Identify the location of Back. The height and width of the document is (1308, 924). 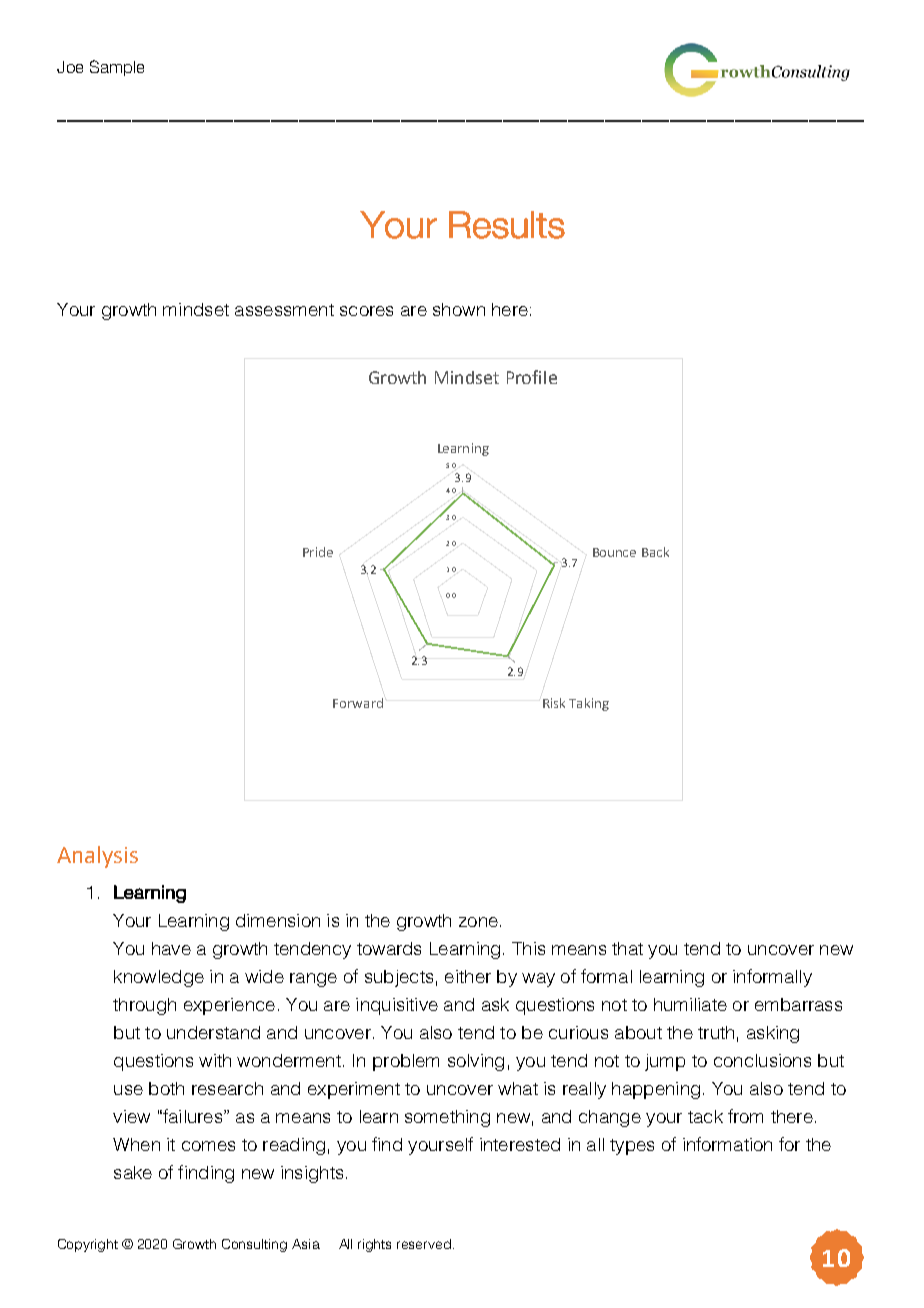
(655, 552).
